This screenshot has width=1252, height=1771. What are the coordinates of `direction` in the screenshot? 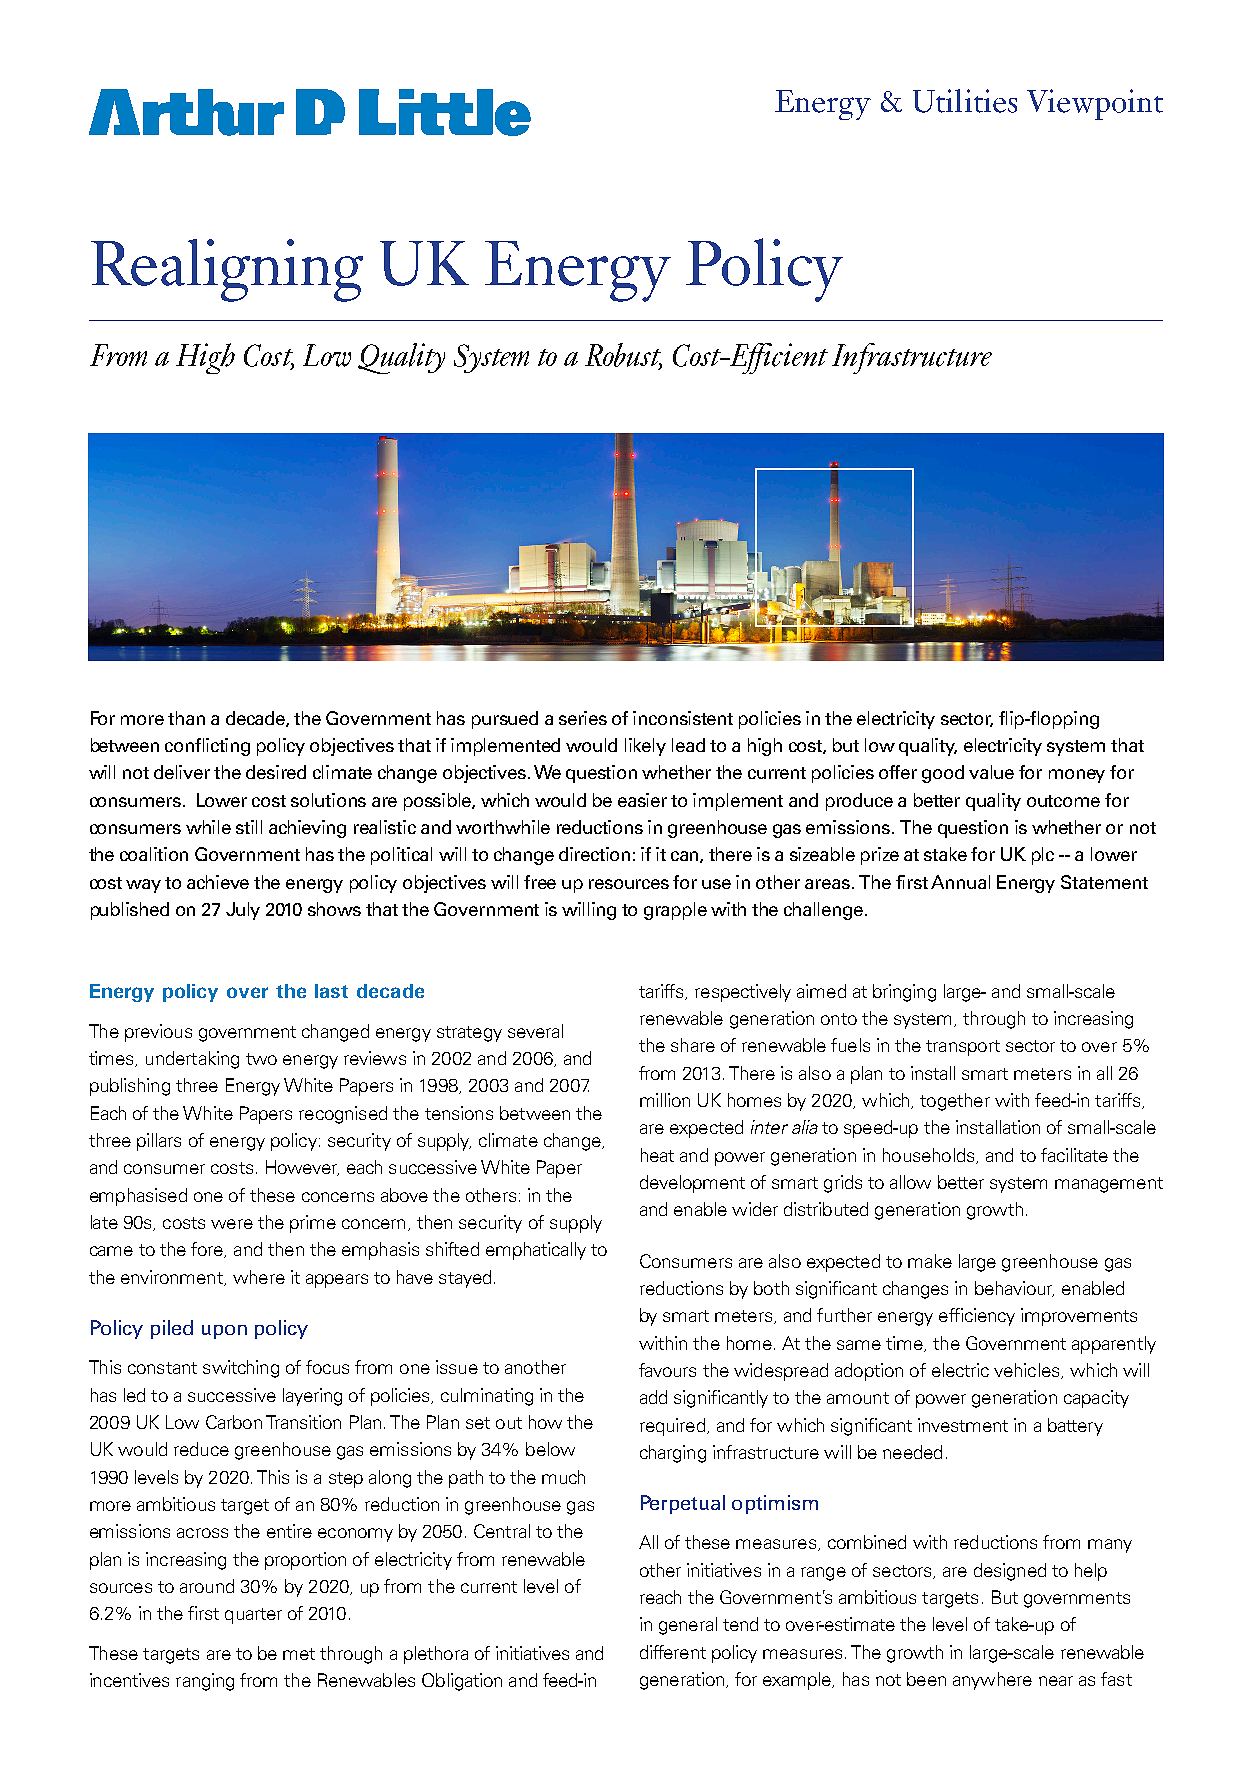 It's located at (594, 854).
